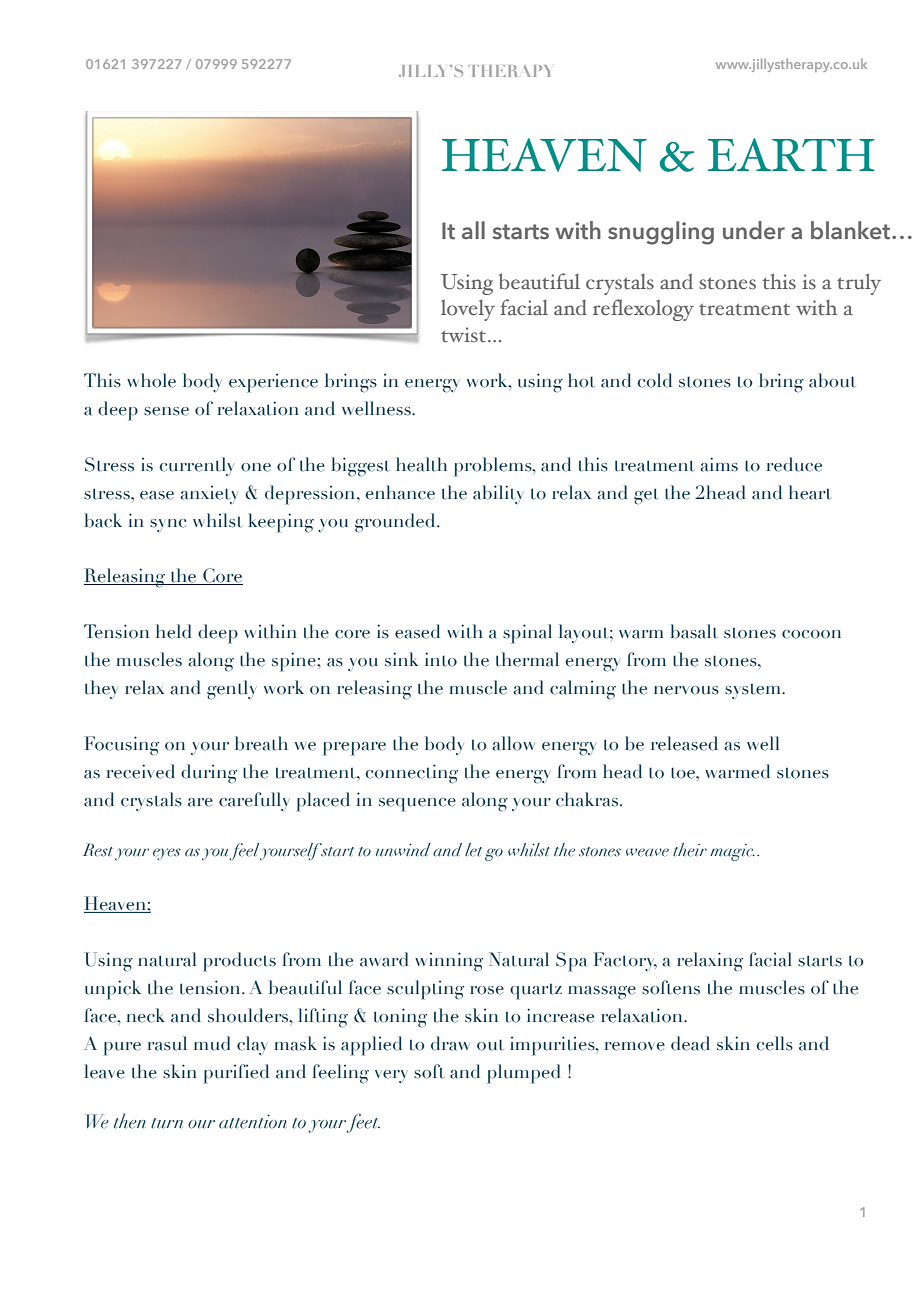 The image size is (924, 1308). I want to click on EARTH, so click(791, 154).
